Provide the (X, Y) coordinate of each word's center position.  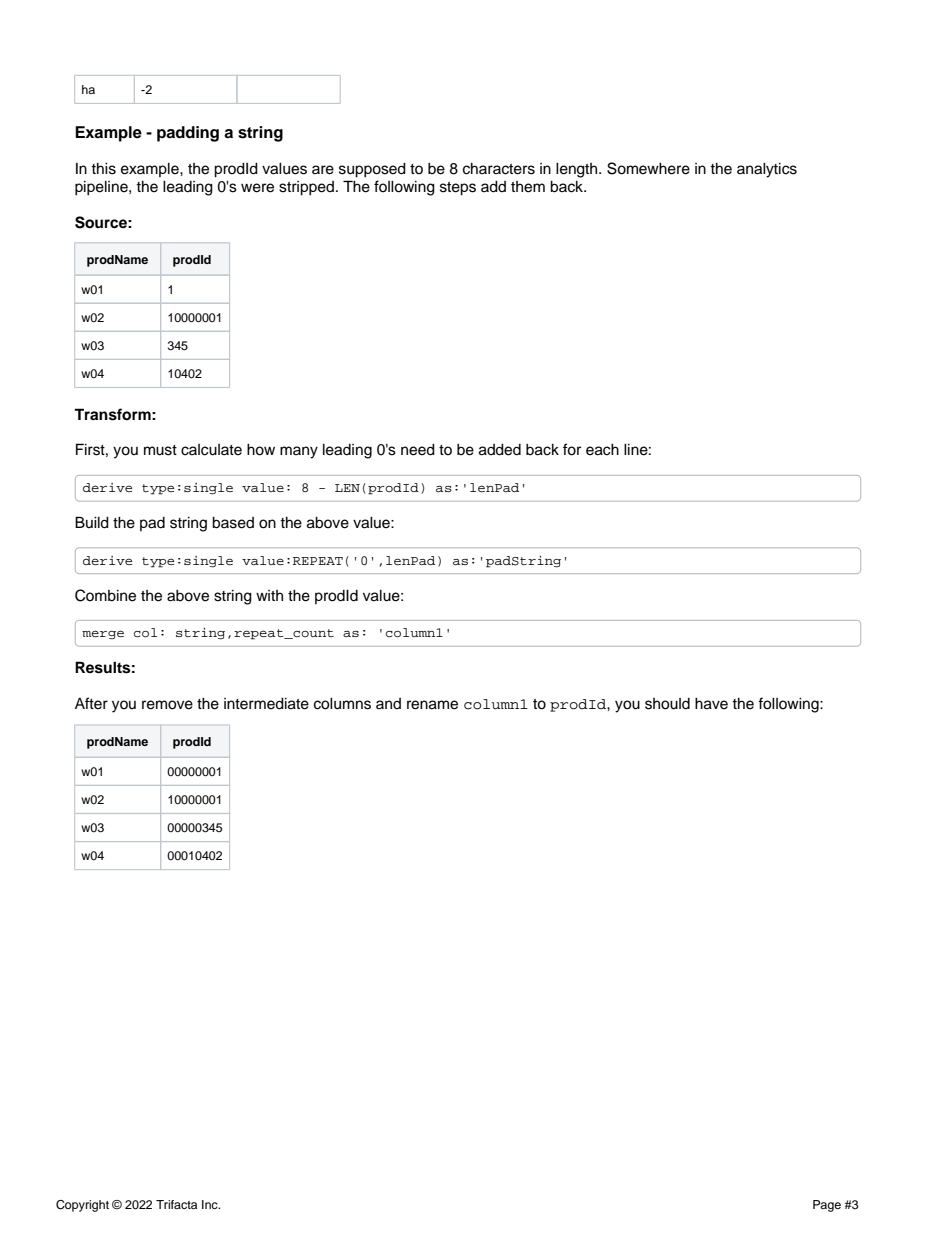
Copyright (82, 1206)
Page (827, 1206)
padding (188, 134)
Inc (211, 1204)
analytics (767, 170)
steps (458, 189)
